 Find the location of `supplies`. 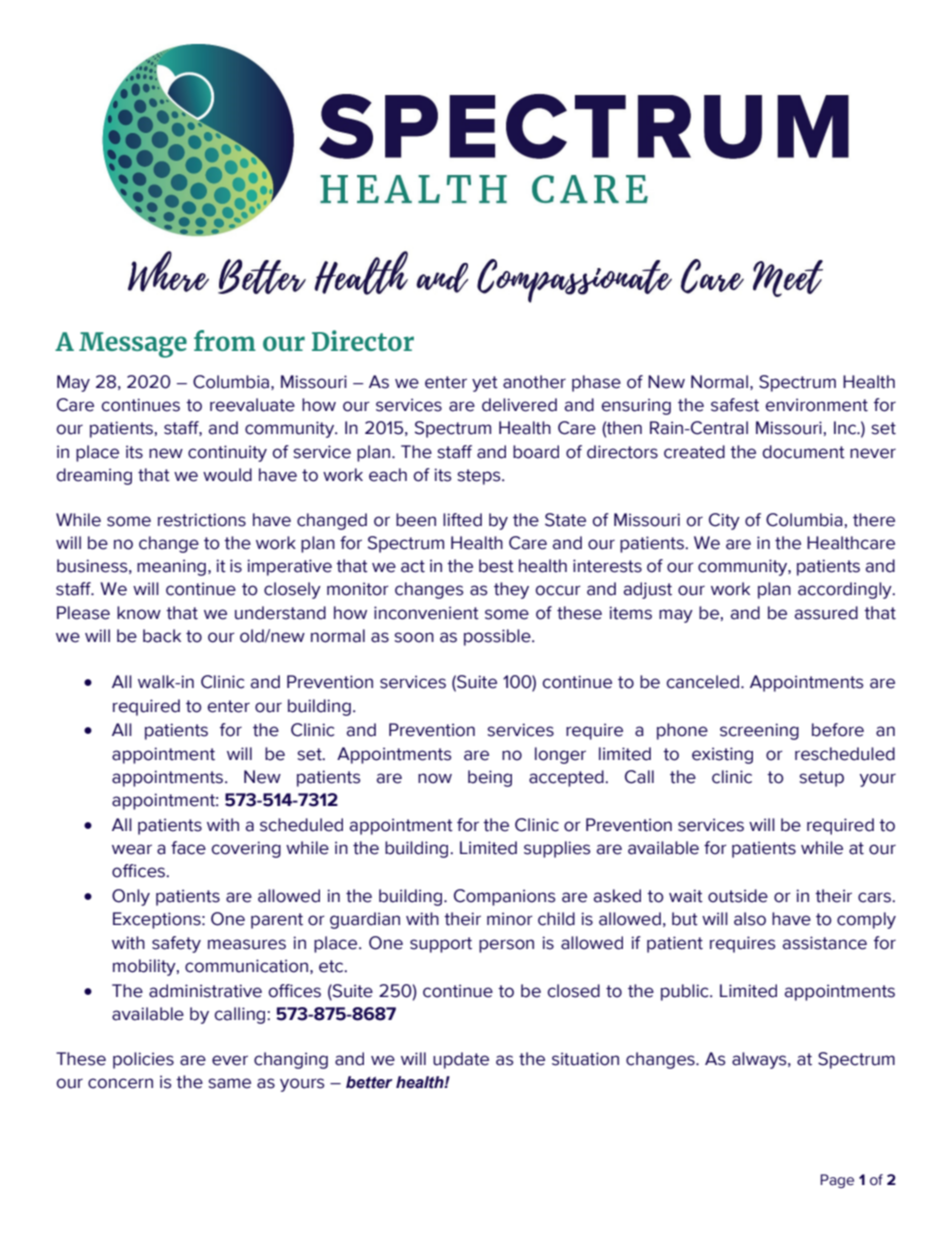

supplies is located at coordinates (557, 849).
